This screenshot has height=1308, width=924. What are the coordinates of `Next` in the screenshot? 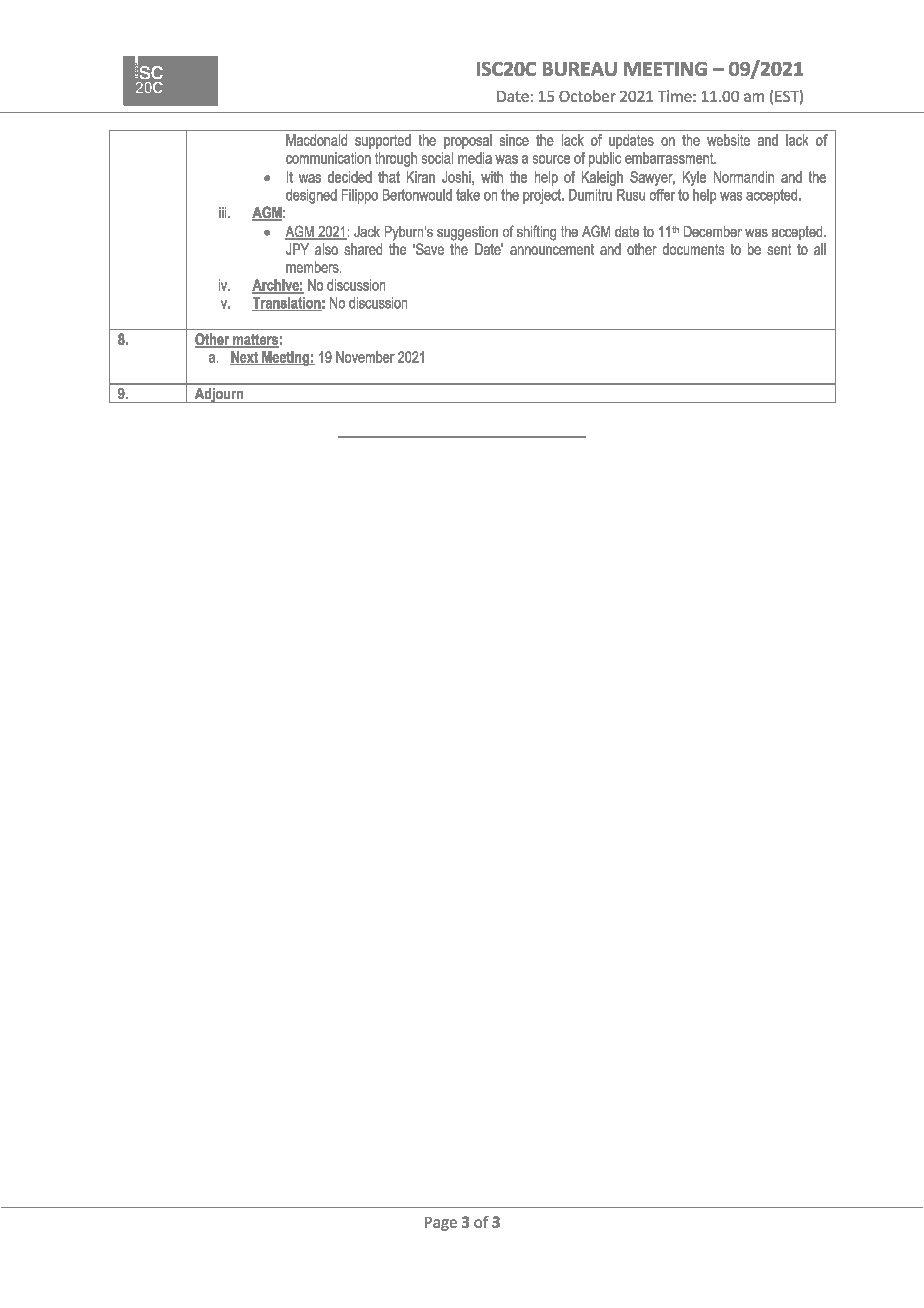 It's located at (245, 358).
